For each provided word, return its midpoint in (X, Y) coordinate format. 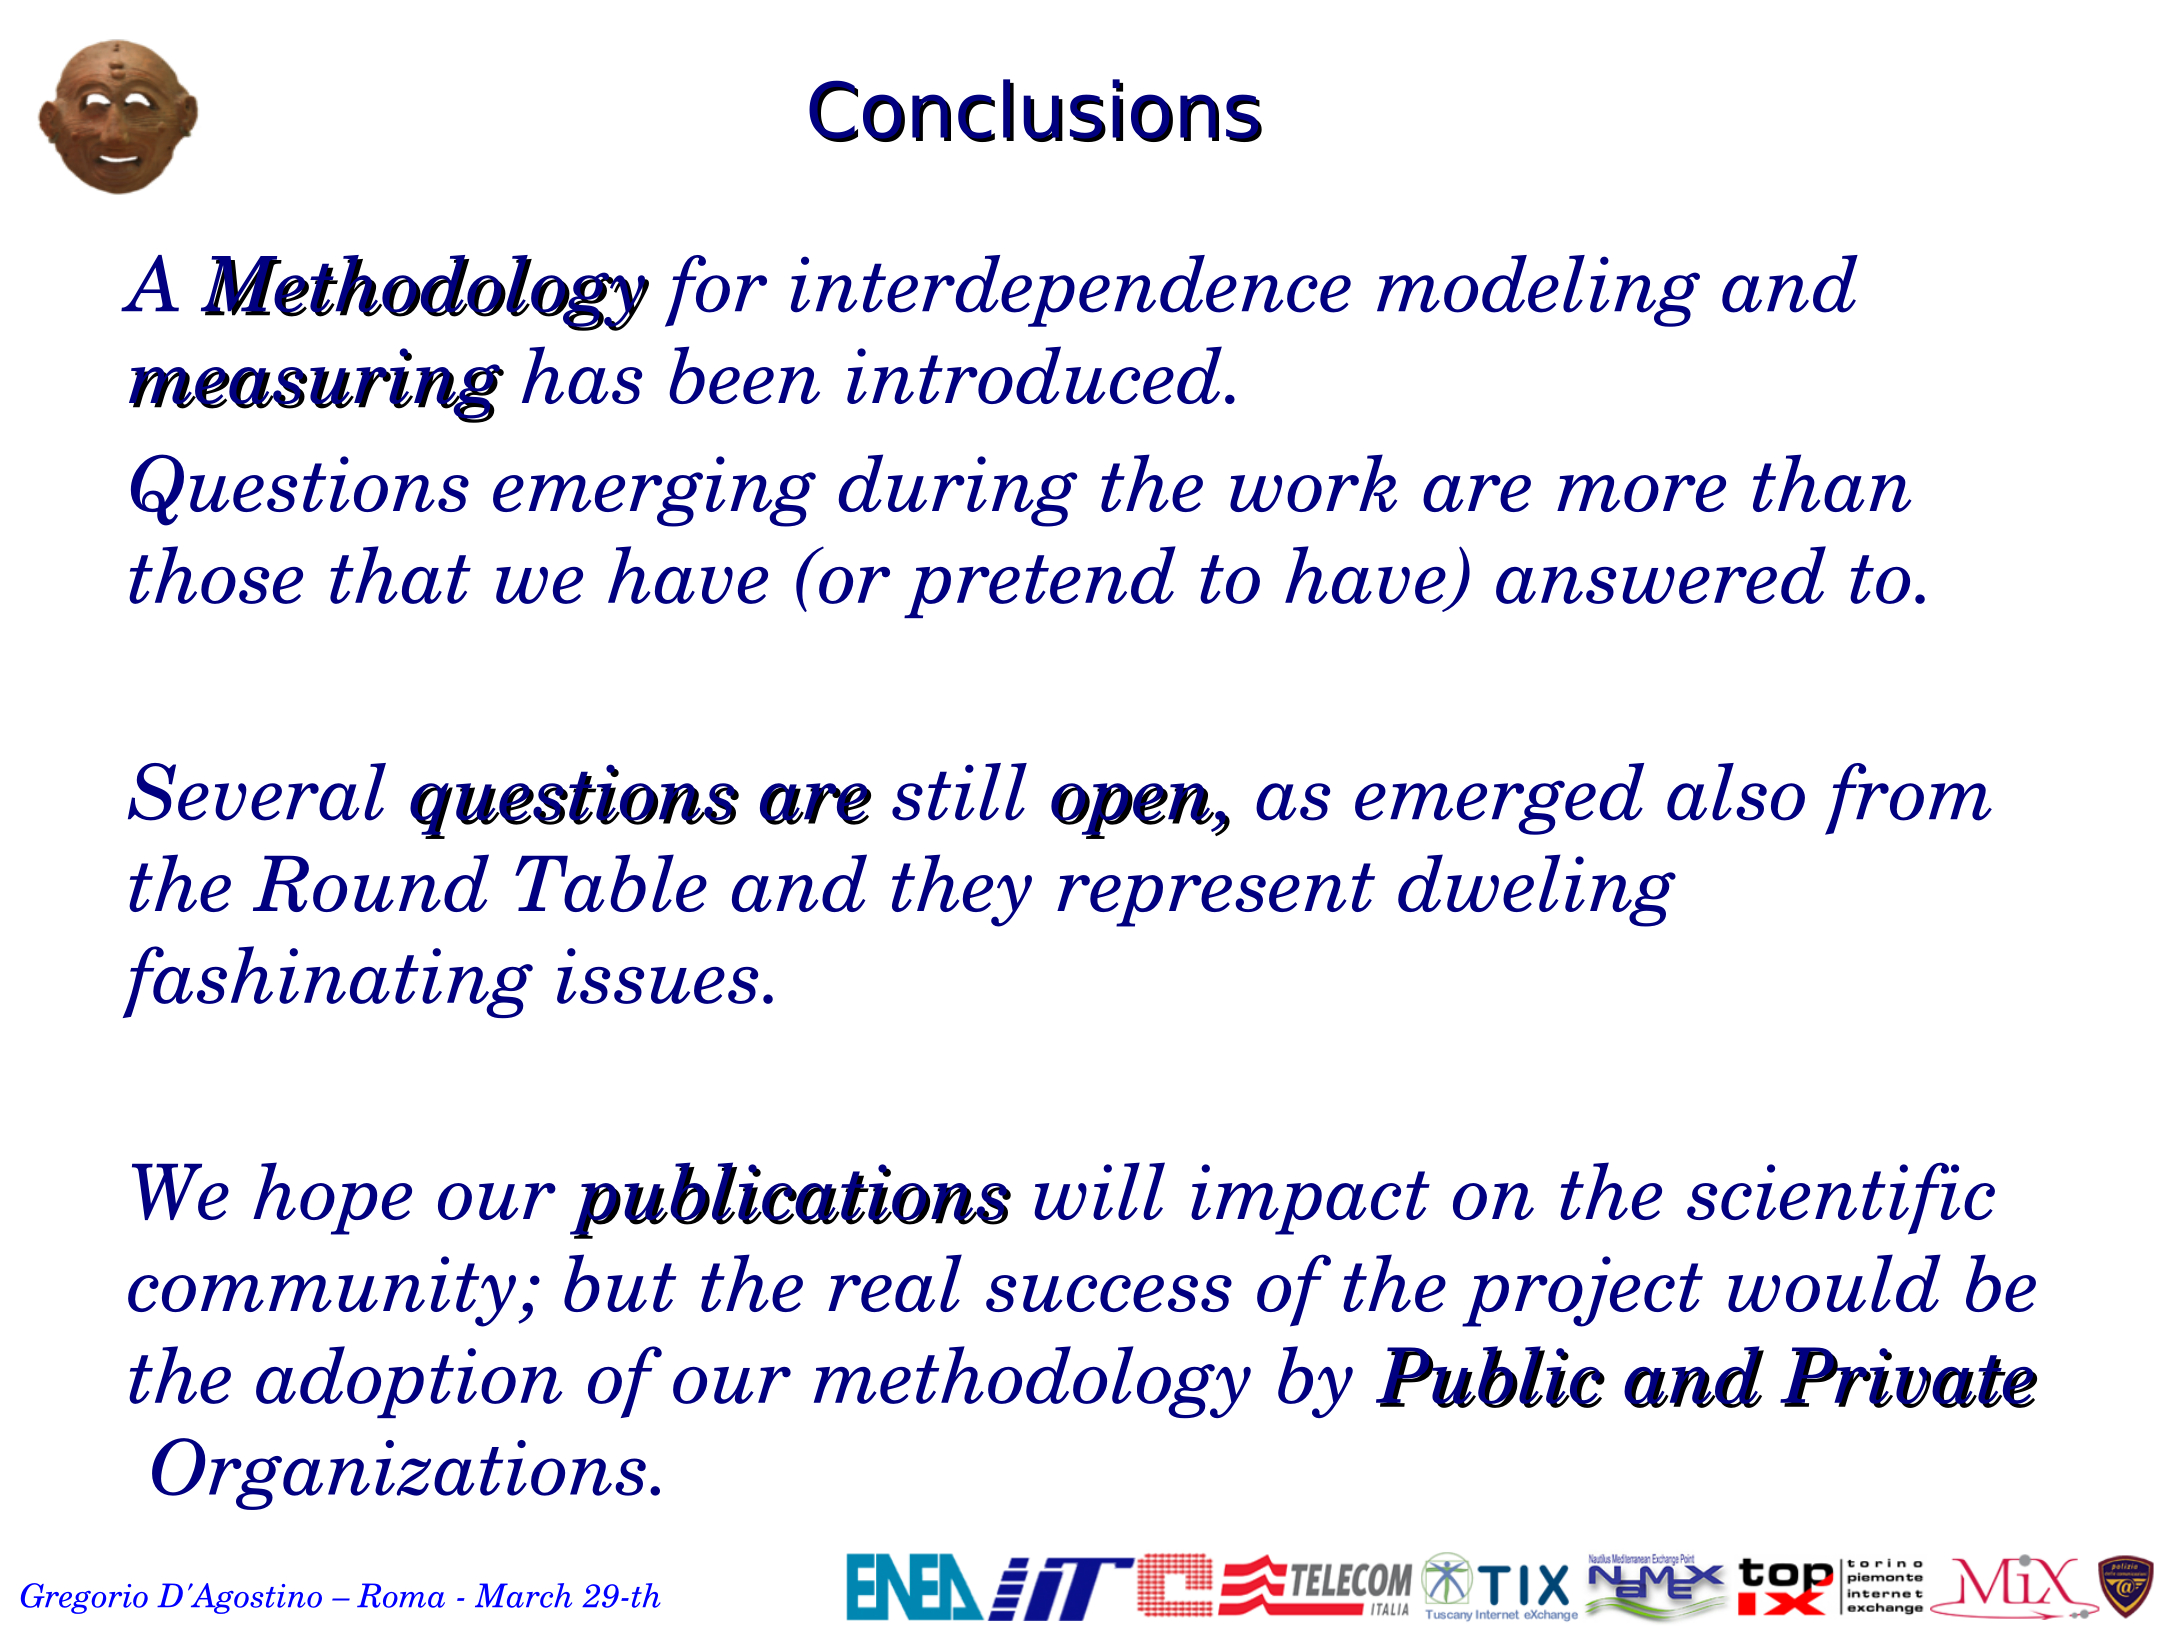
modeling (1538, 291)
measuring (317, 386)
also (1736, 792)
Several (257, 792)
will (1099, 1191)
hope (332, 1198)
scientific (1841, 1198)
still (959, 792)
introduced (1034, 375)
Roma (401, 1595)
